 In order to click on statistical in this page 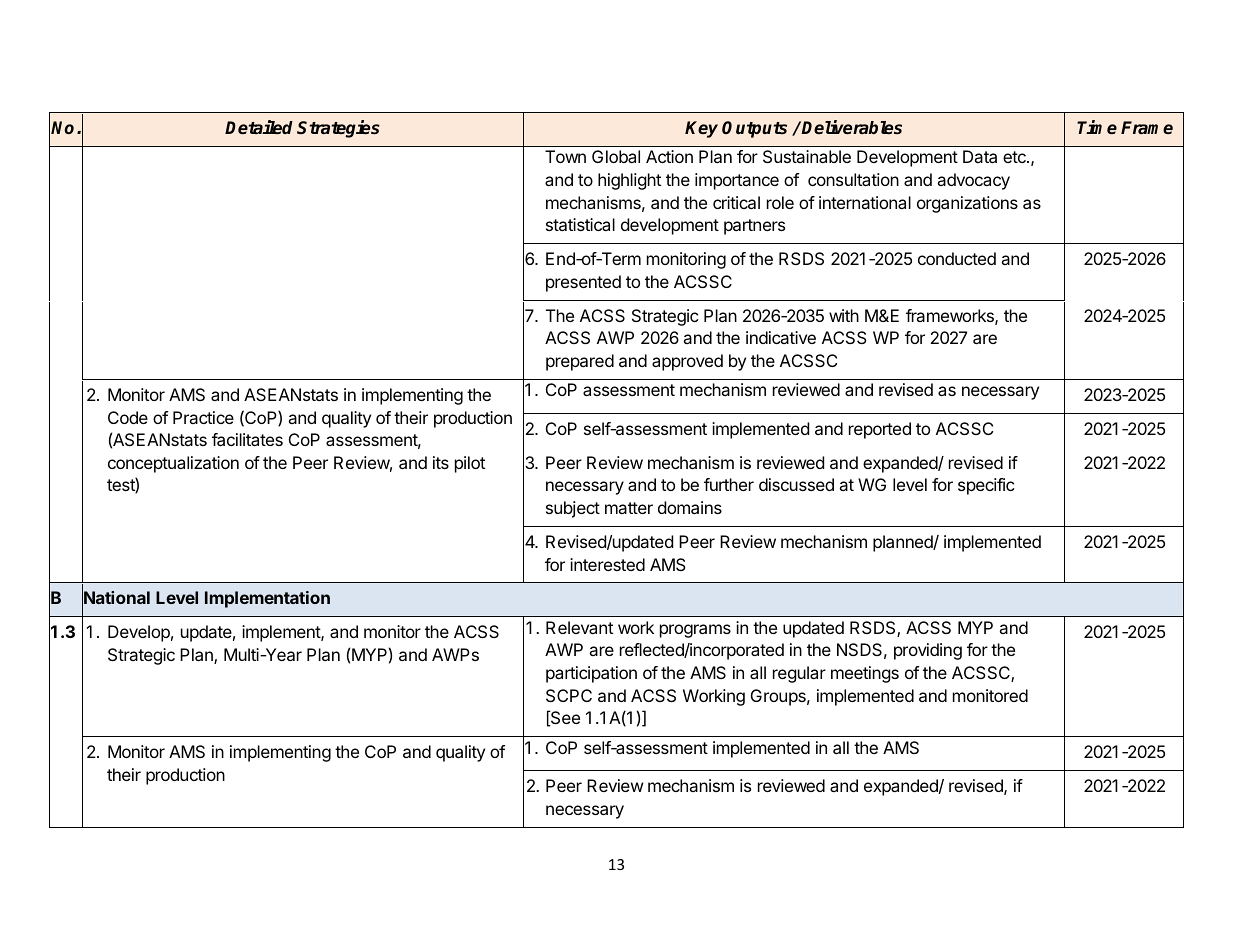, I will do `click(580, 224)`.
